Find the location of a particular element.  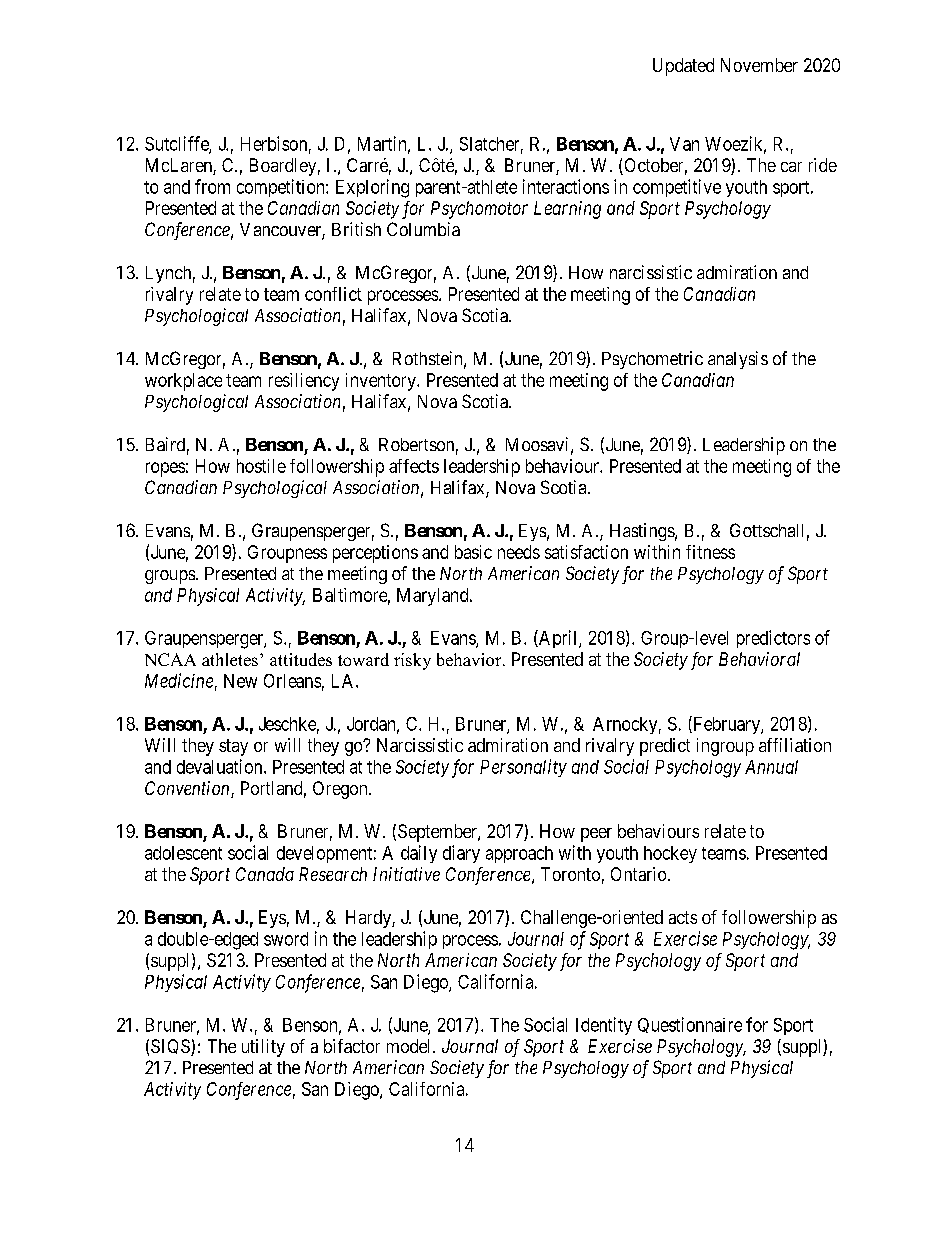

resiliency is located at coordinates (304, 382).
